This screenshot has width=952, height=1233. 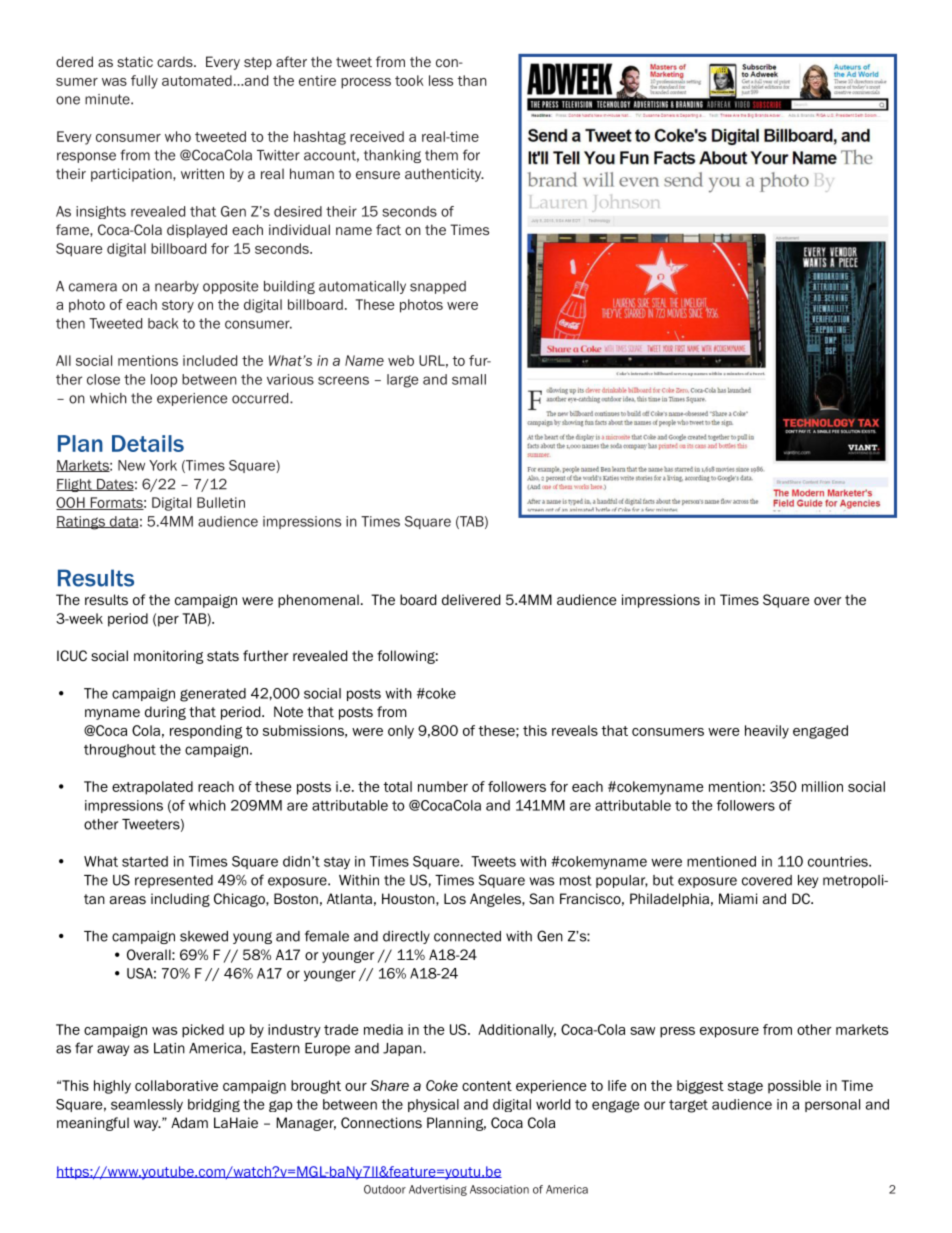 I want to click on heavily, so click(x=767, y=732).
